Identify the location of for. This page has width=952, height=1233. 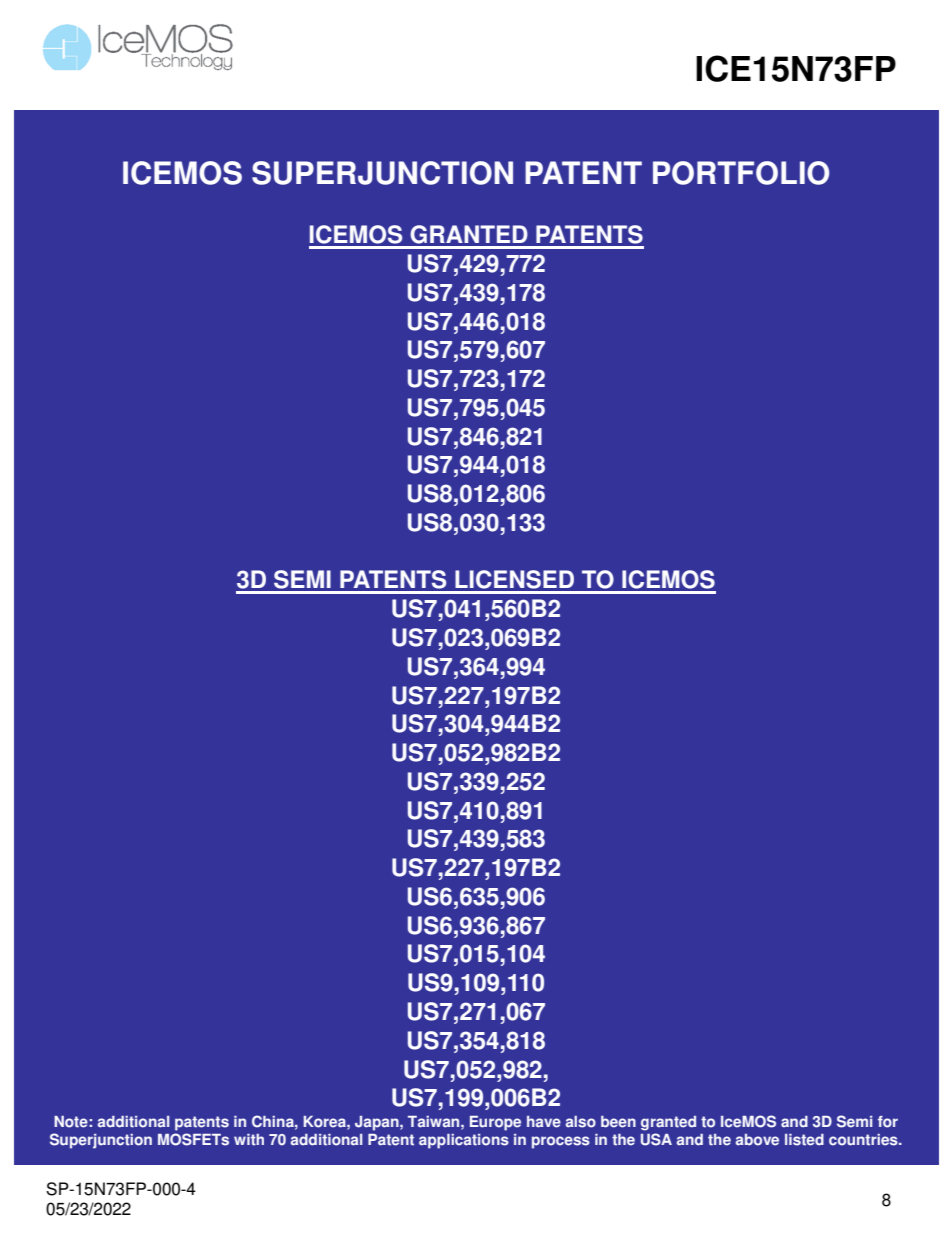
(888, 1122).
